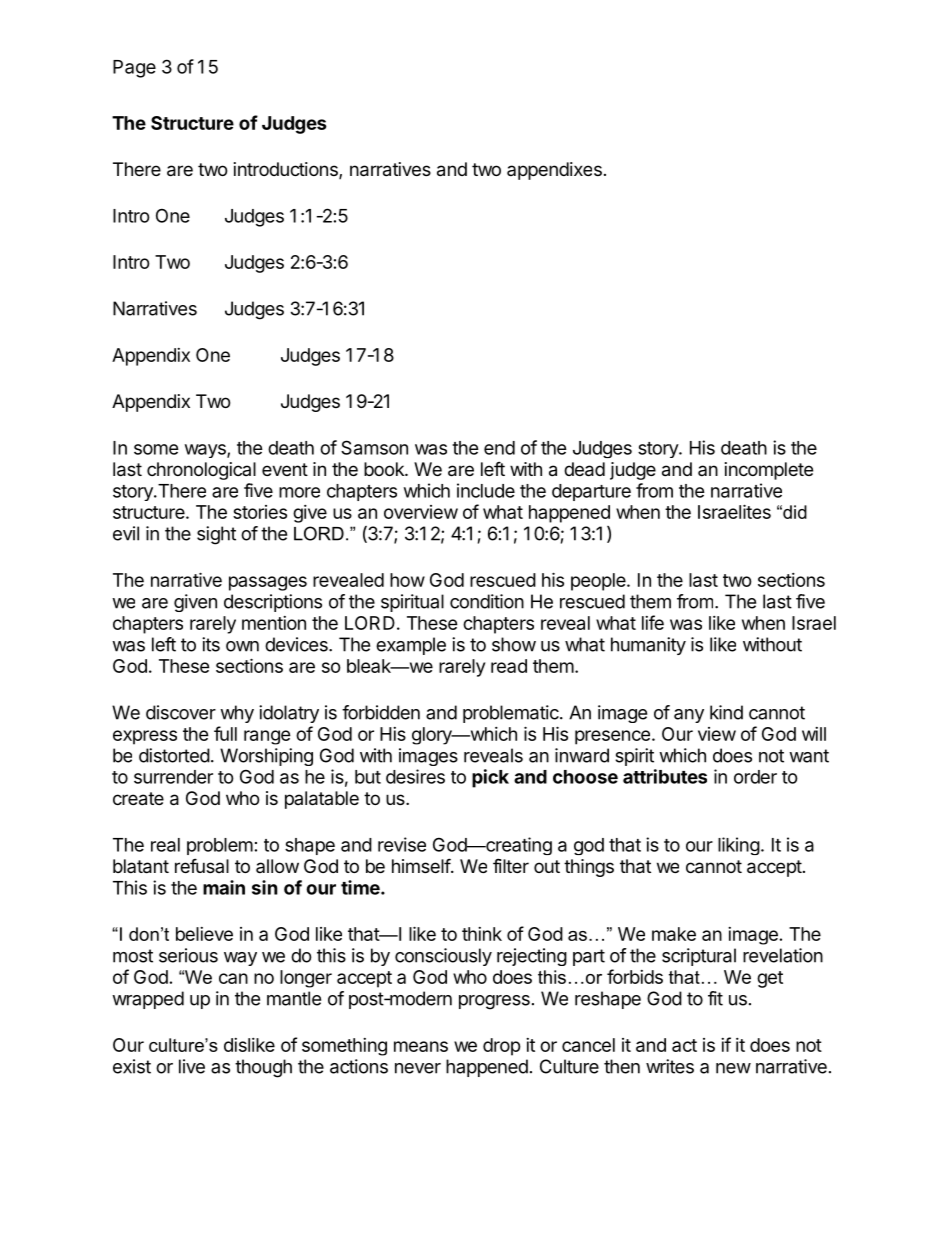  Describe the element at coordinates (134, 69) in the screenshot. I see `Page` at that location.
